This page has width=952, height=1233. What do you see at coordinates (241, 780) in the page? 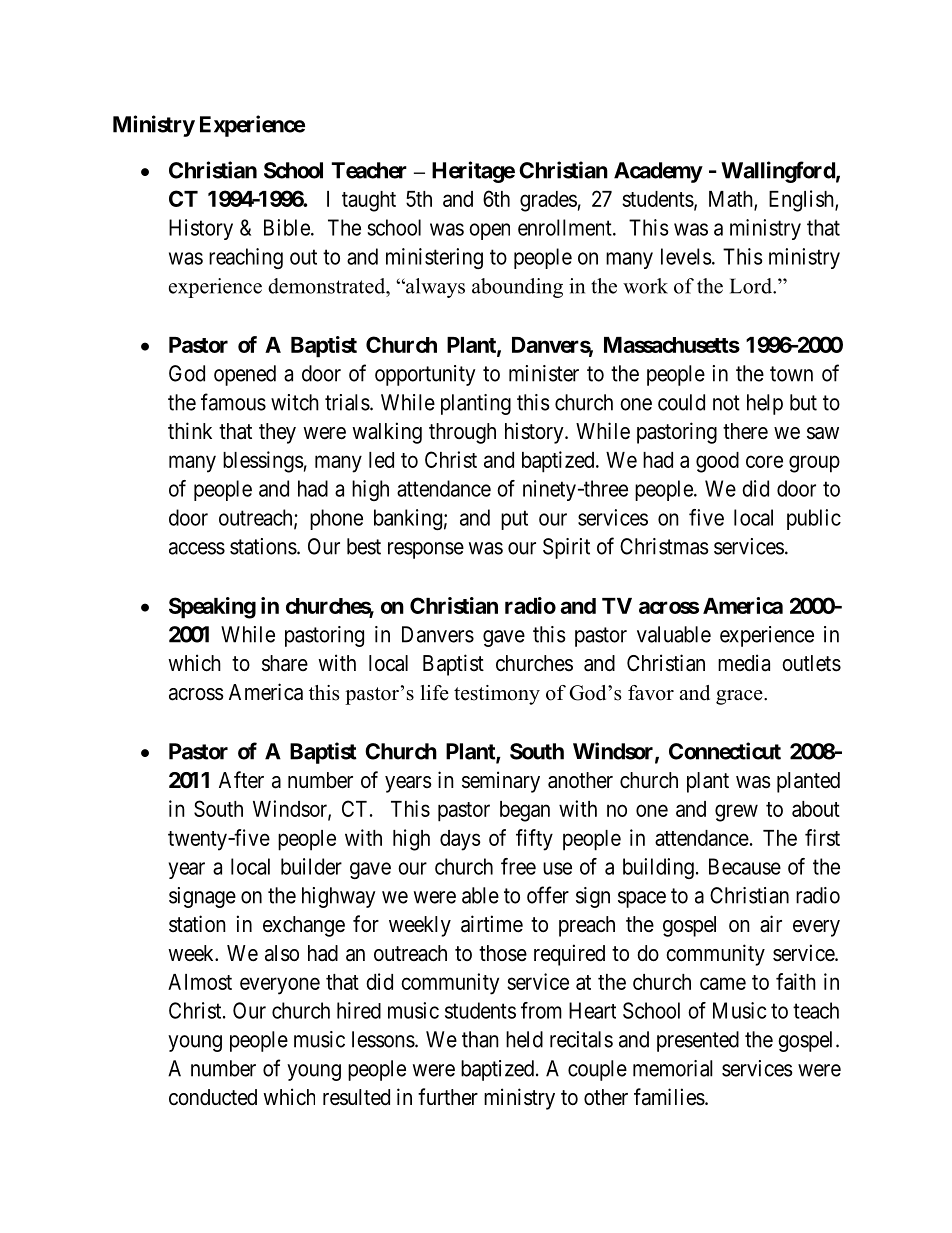
I see `After` at bounding box center [241, 780].
